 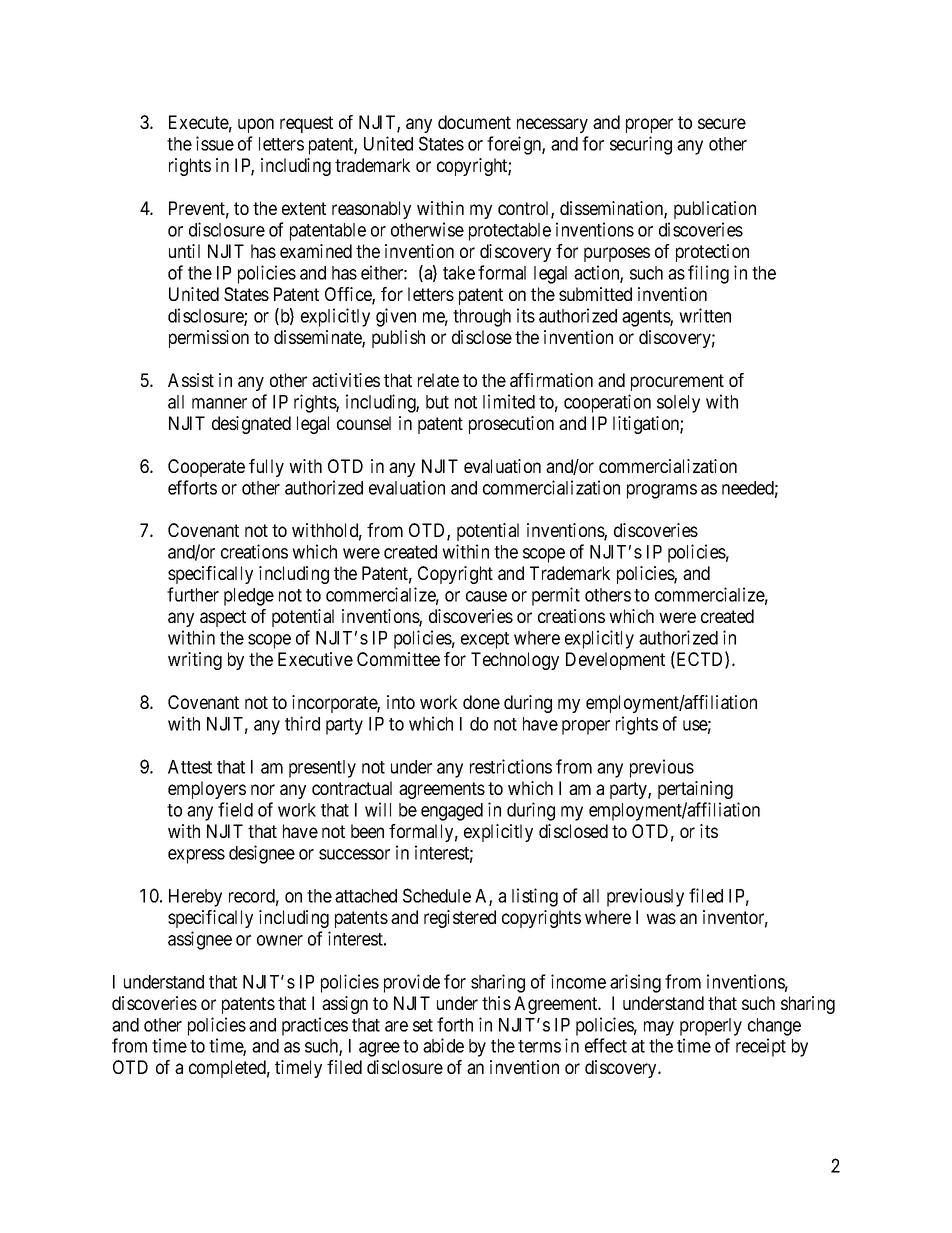 What do you see at coordinates (315, 1026) in the document?
I see `practices` at bounding box center [315, 1026].
